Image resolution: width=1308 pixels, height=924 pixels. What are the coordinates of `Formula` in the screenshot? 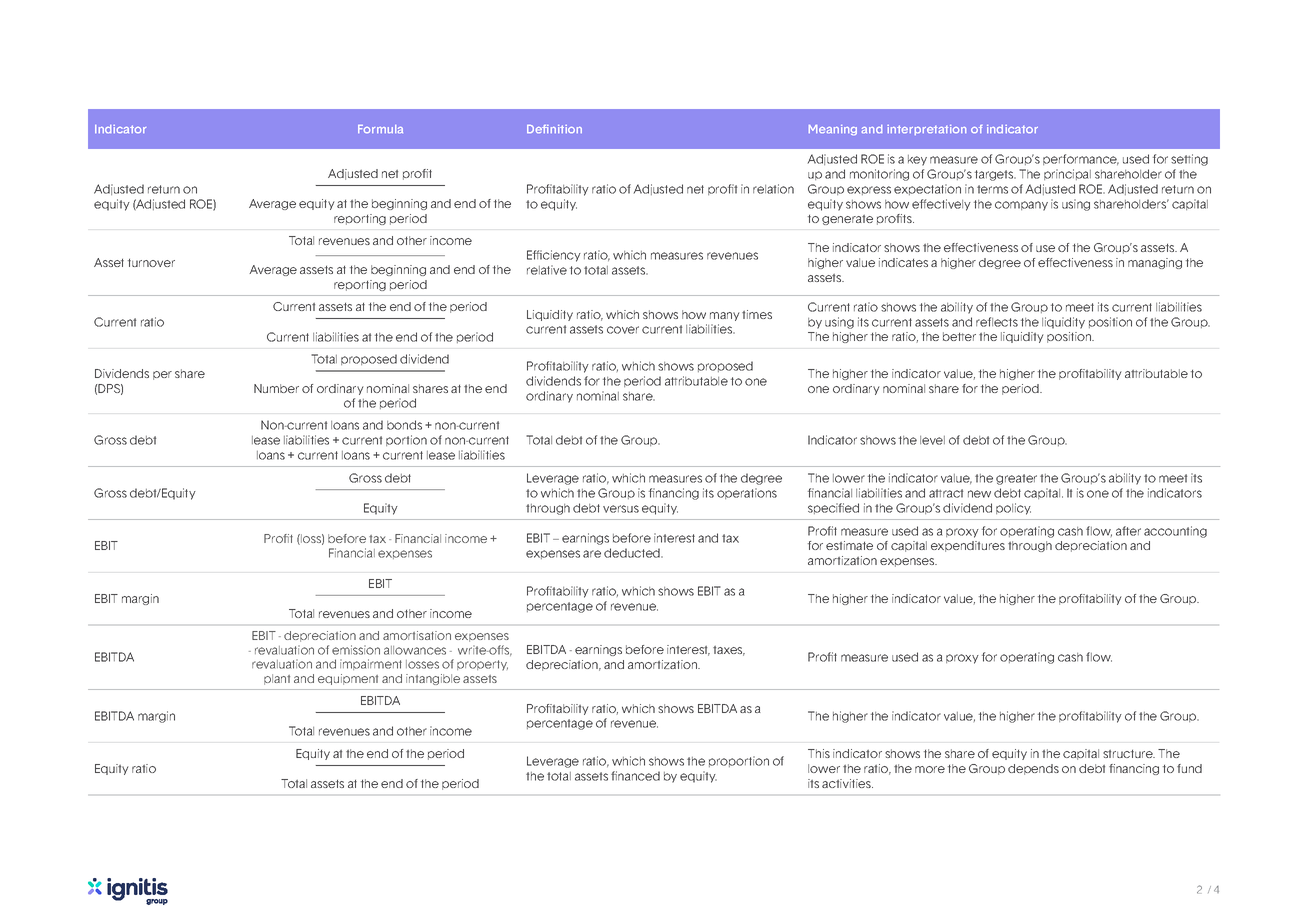 It's located at (380, 129).
